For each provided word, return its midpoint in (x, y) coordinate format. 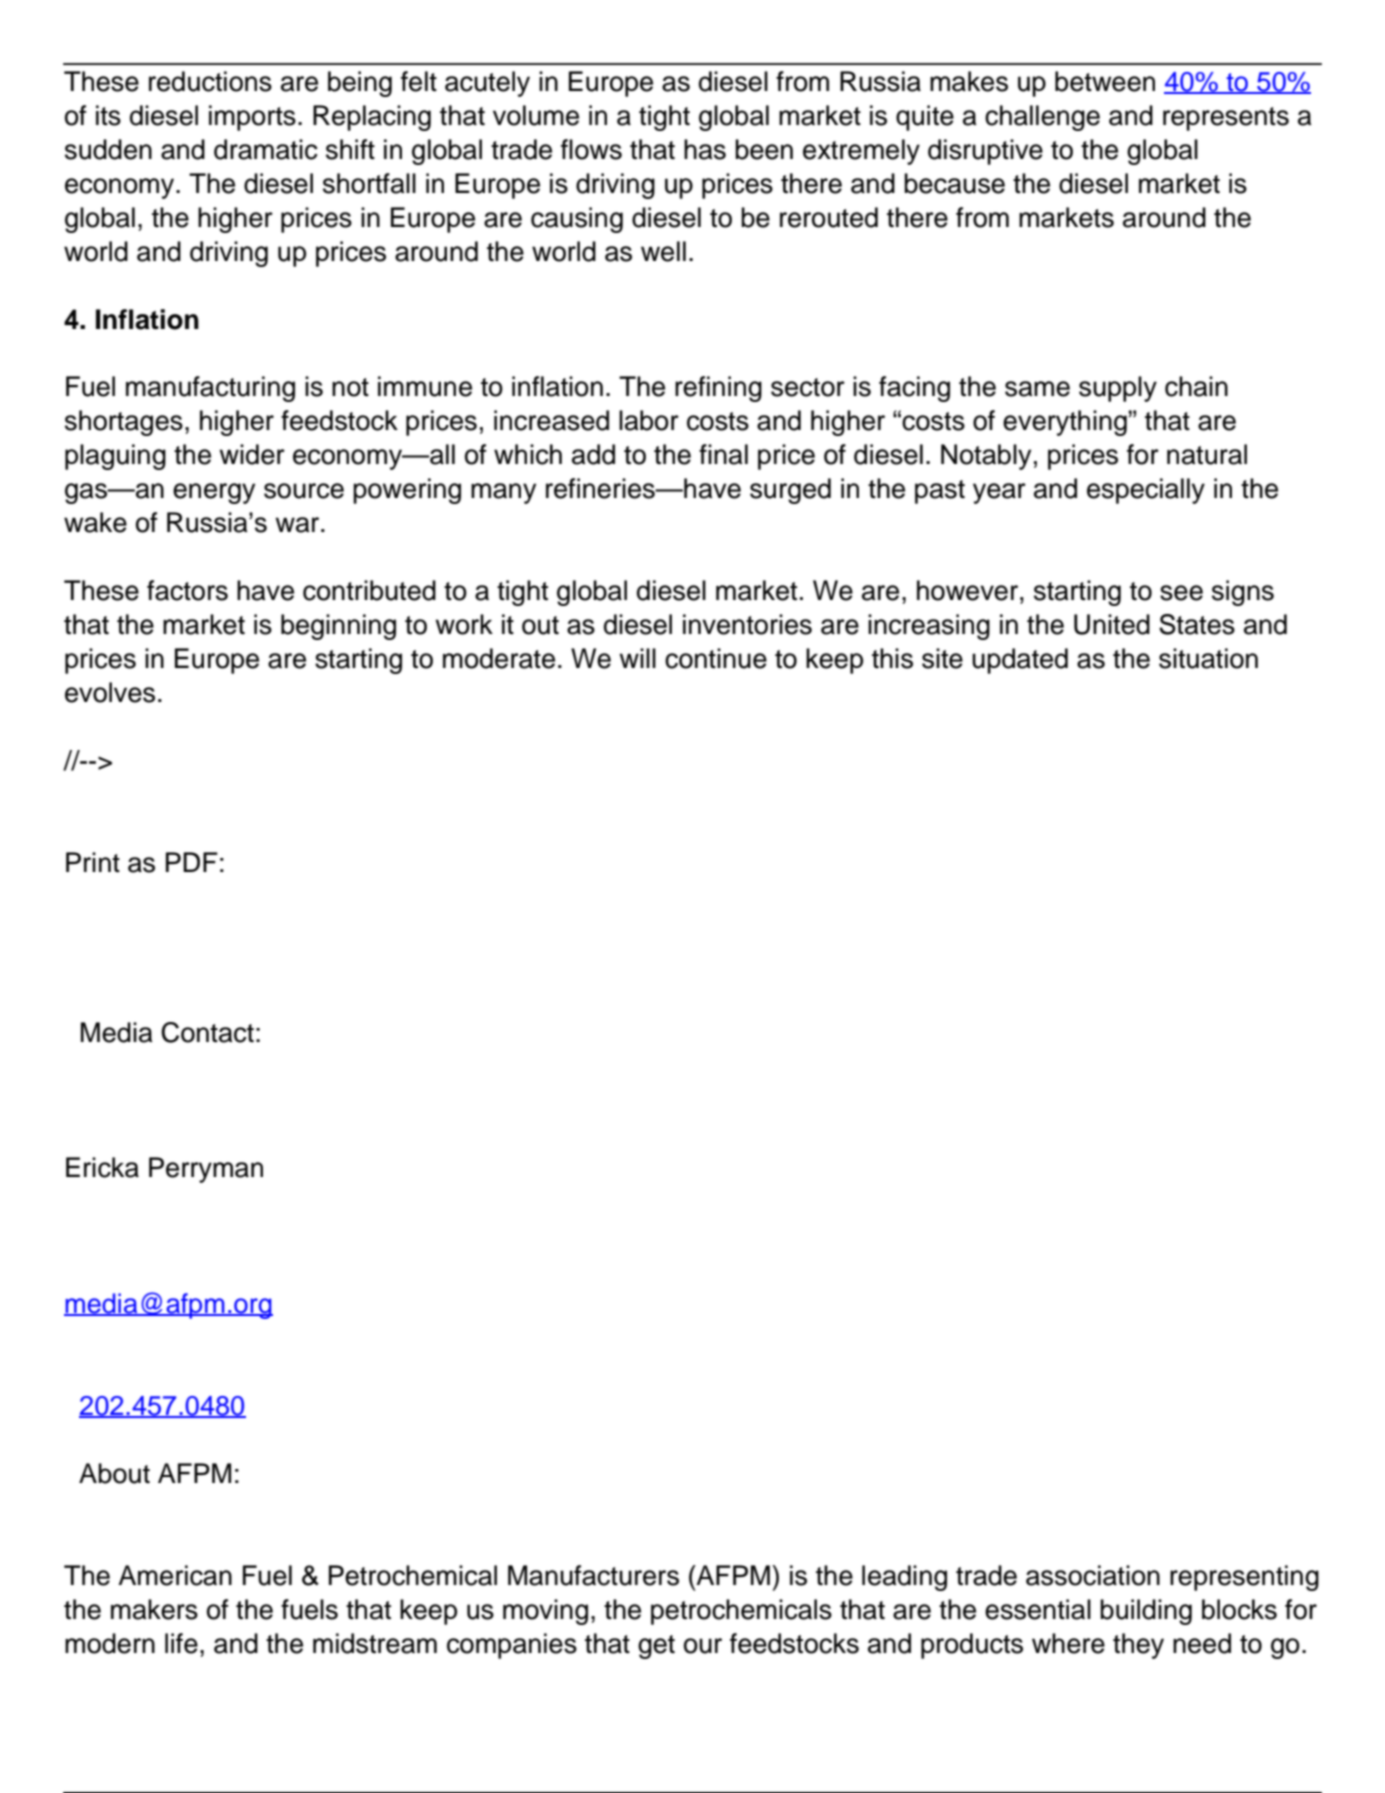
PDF (192, 862)
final (723, 454)
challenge (1042, 118)
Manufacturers (593, 1575)
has (705, 149)
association (1093, 1575)
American (175, 1575)
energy (214, 493)
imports (252, 118)
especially (1146, 491)
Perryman (206, 1170)
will (637, 658)
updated (1020, 661)
